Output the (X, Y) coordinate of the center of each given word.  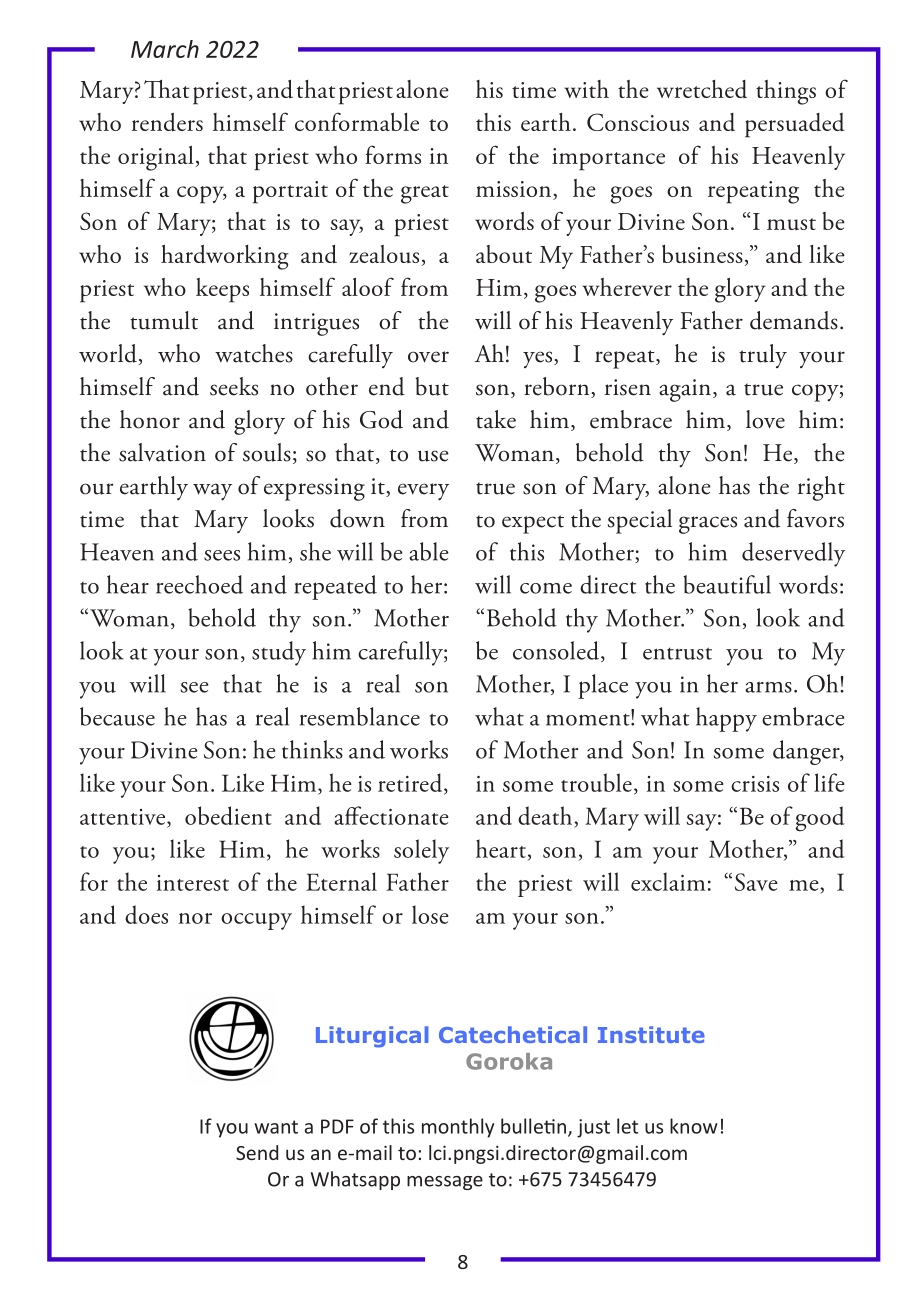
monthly (458, 1128)
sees (222, 555)
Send (257, 1152)
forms (393, 154)
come (546, 588)
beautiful (727, 584)
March (165, 49)
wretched (702, 89)
